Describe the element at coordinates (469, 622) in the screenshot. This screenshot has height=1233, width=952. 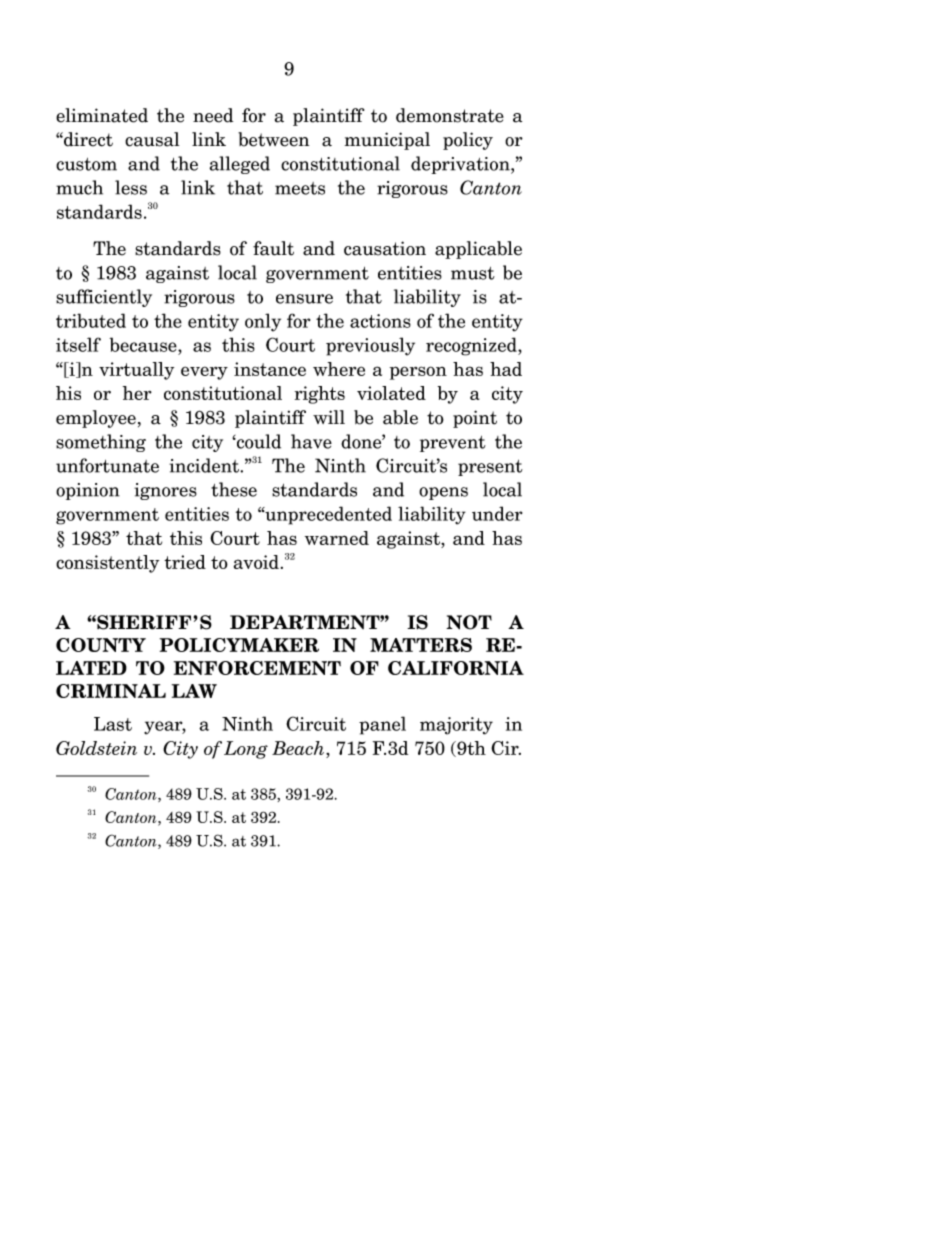
I see `NOT` at that location.
